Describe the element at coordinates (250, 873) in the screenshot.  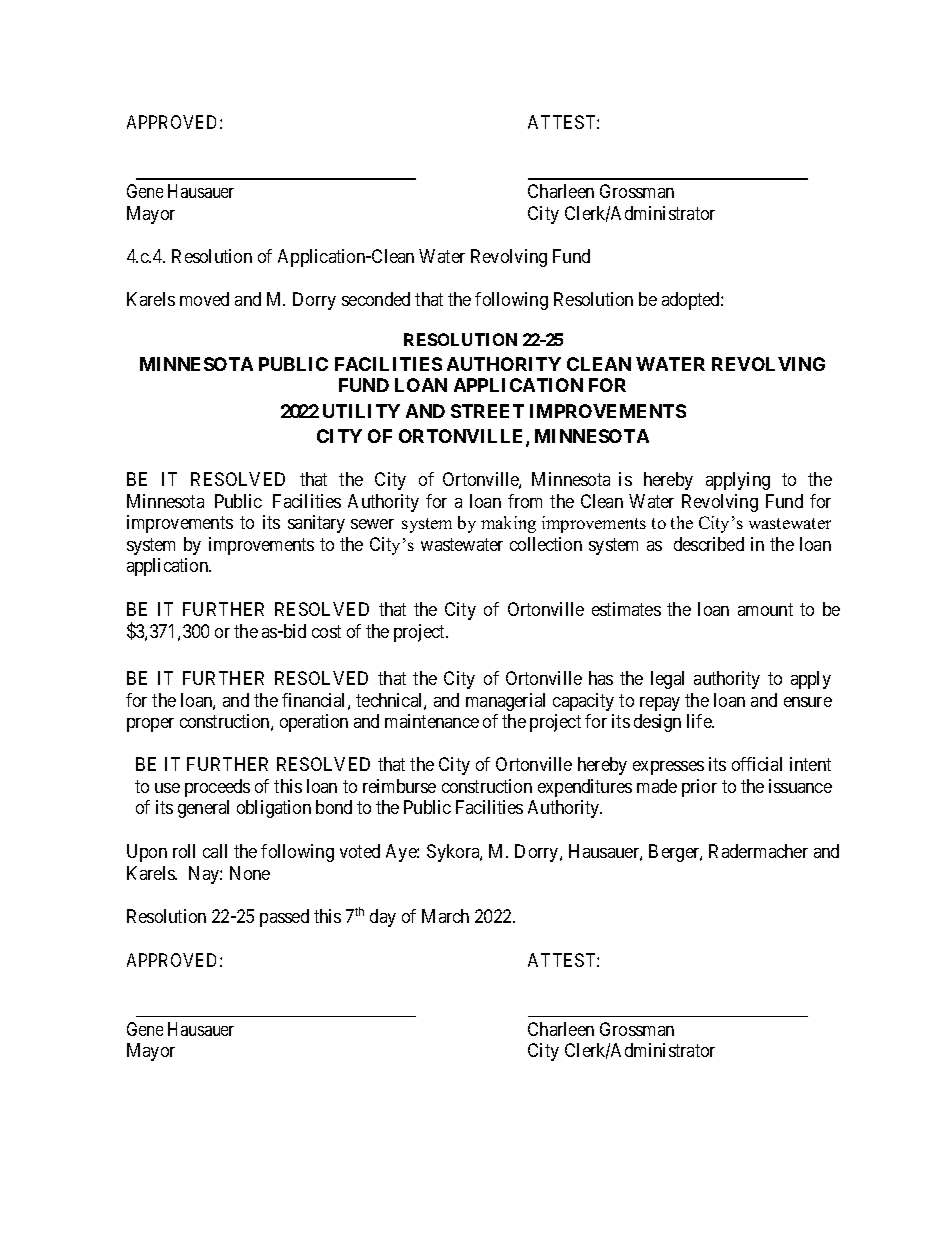
I see `None` at that location.
